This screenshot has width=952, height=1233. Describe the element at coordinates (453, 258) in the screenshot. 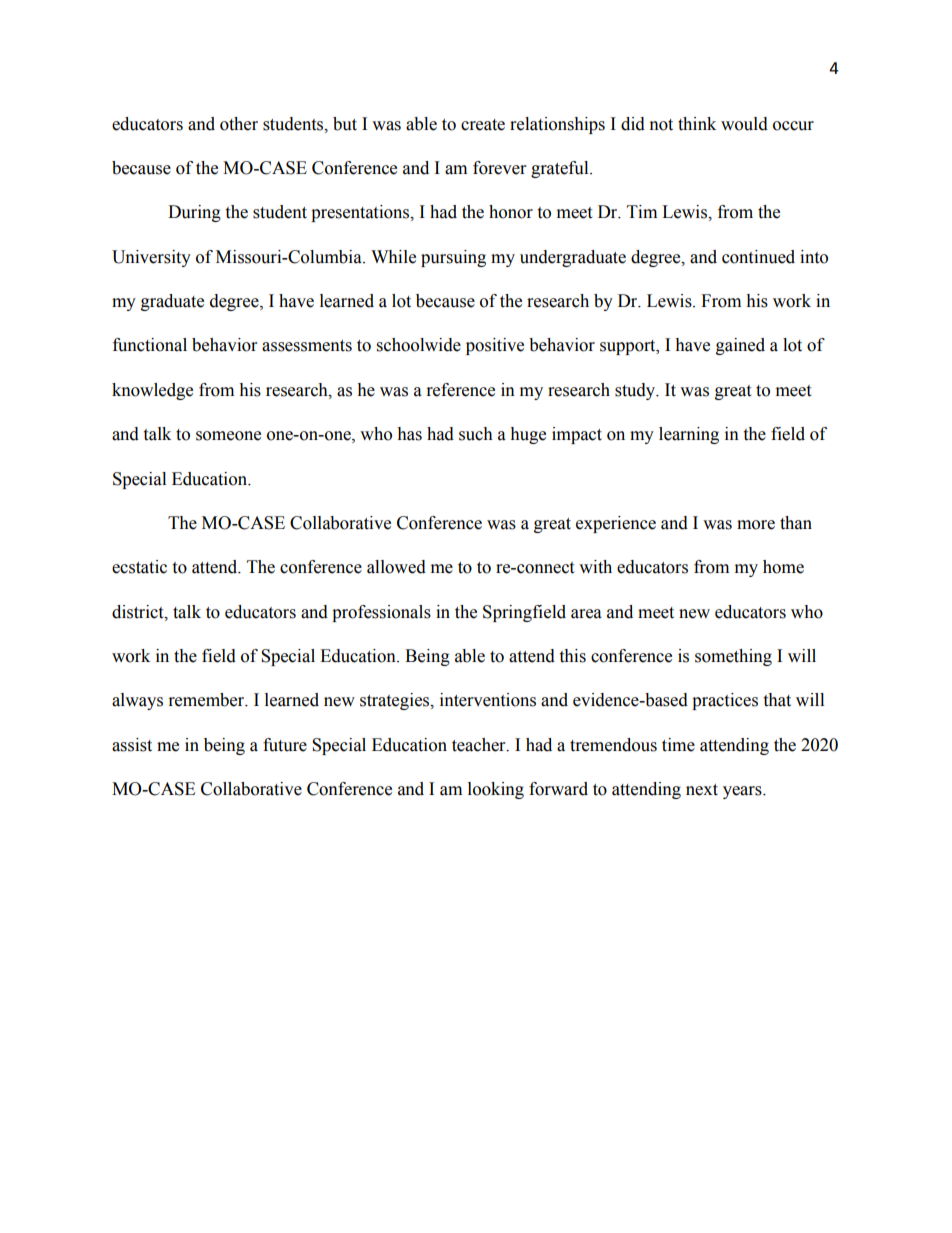

I see `pursuing` at that location.
